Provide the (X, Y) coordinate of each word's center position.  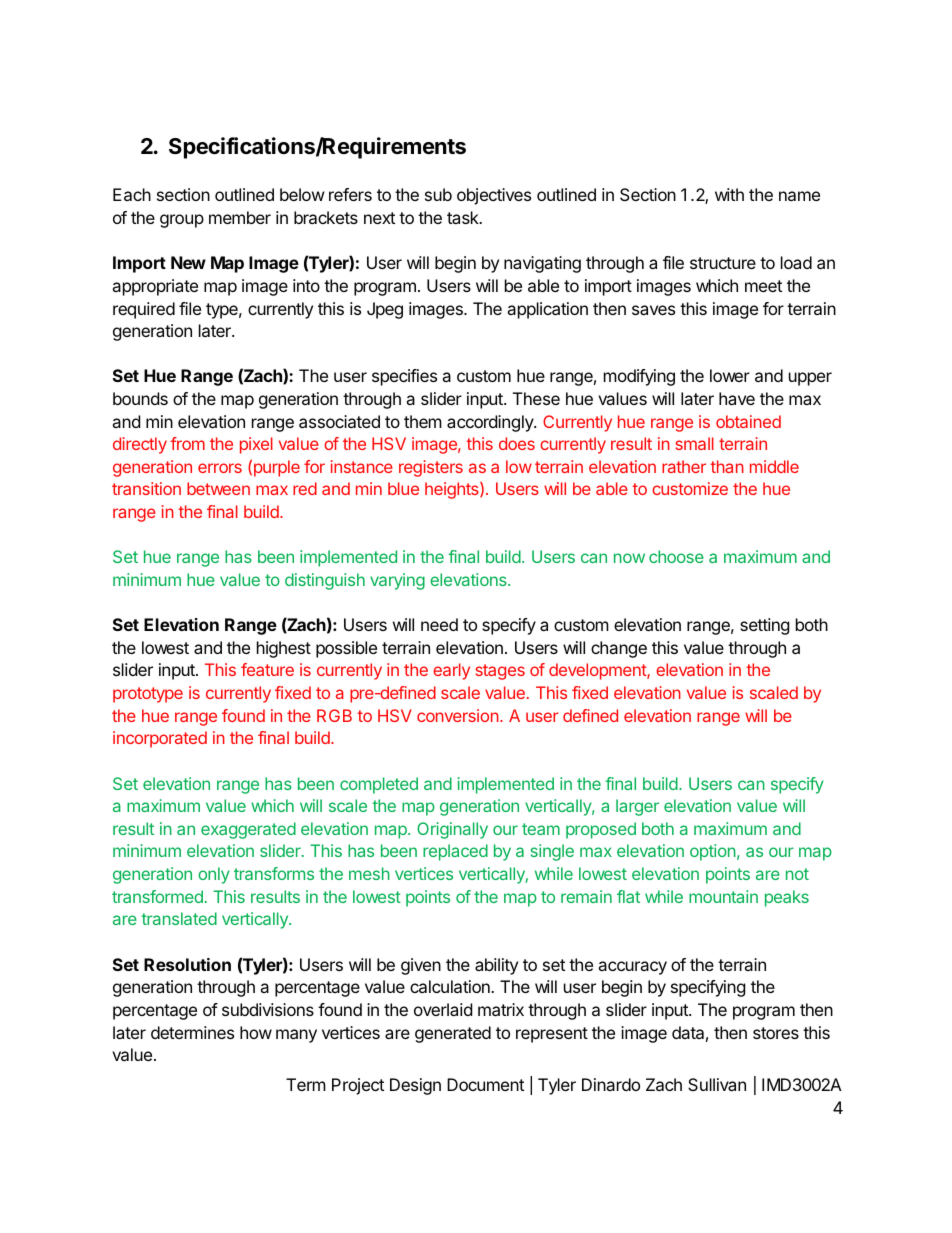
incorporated (160, 739)
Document (485, 1084)
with (729, 194)
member (240, 217)
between (218, 488)
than (727, 466)
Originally (452, 830)
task (464, 217)
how (256, 1032)
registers (431, 468)
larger (637, 807)
